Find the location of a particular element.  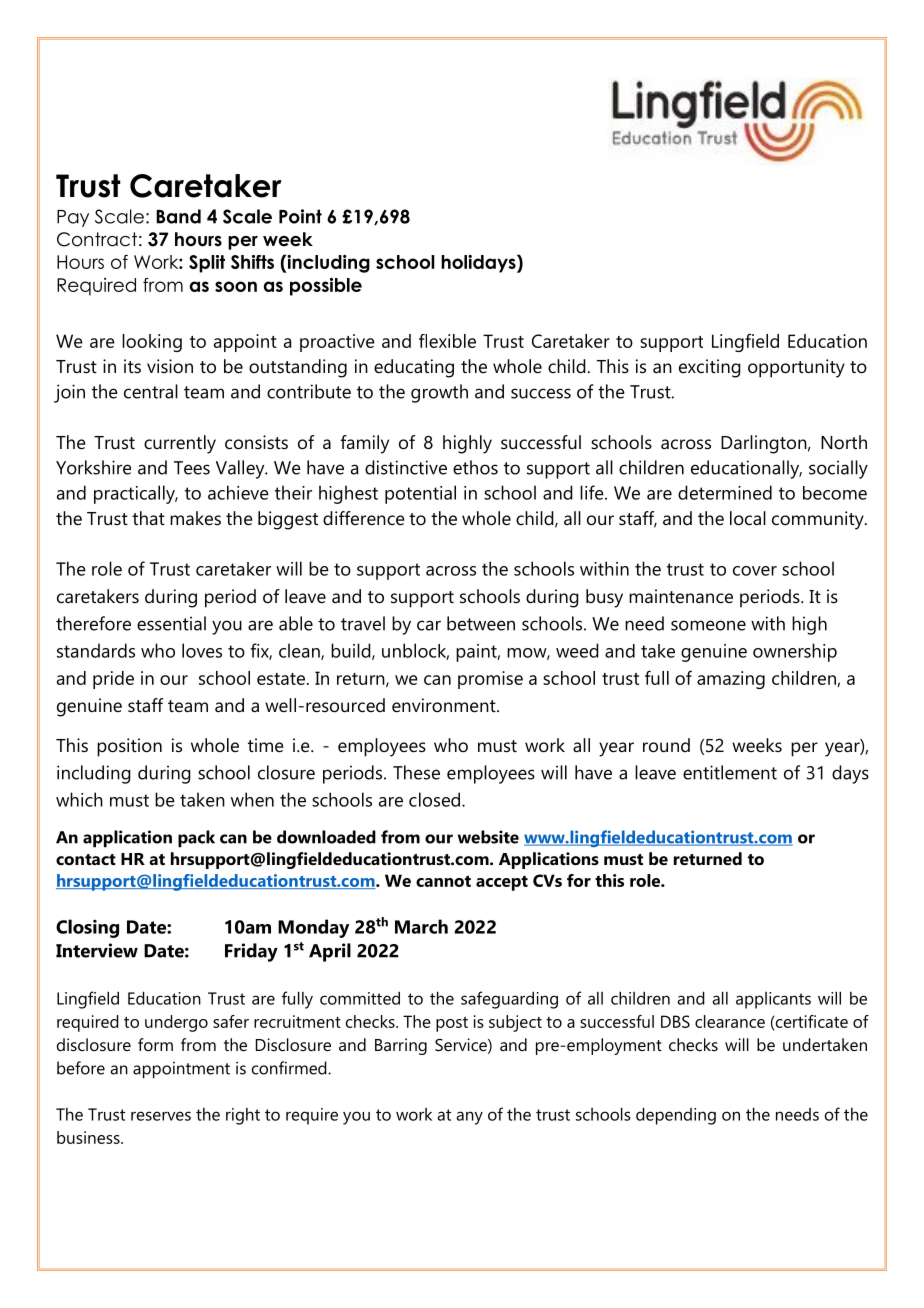

amazing is located at coordinates (731, 680).
